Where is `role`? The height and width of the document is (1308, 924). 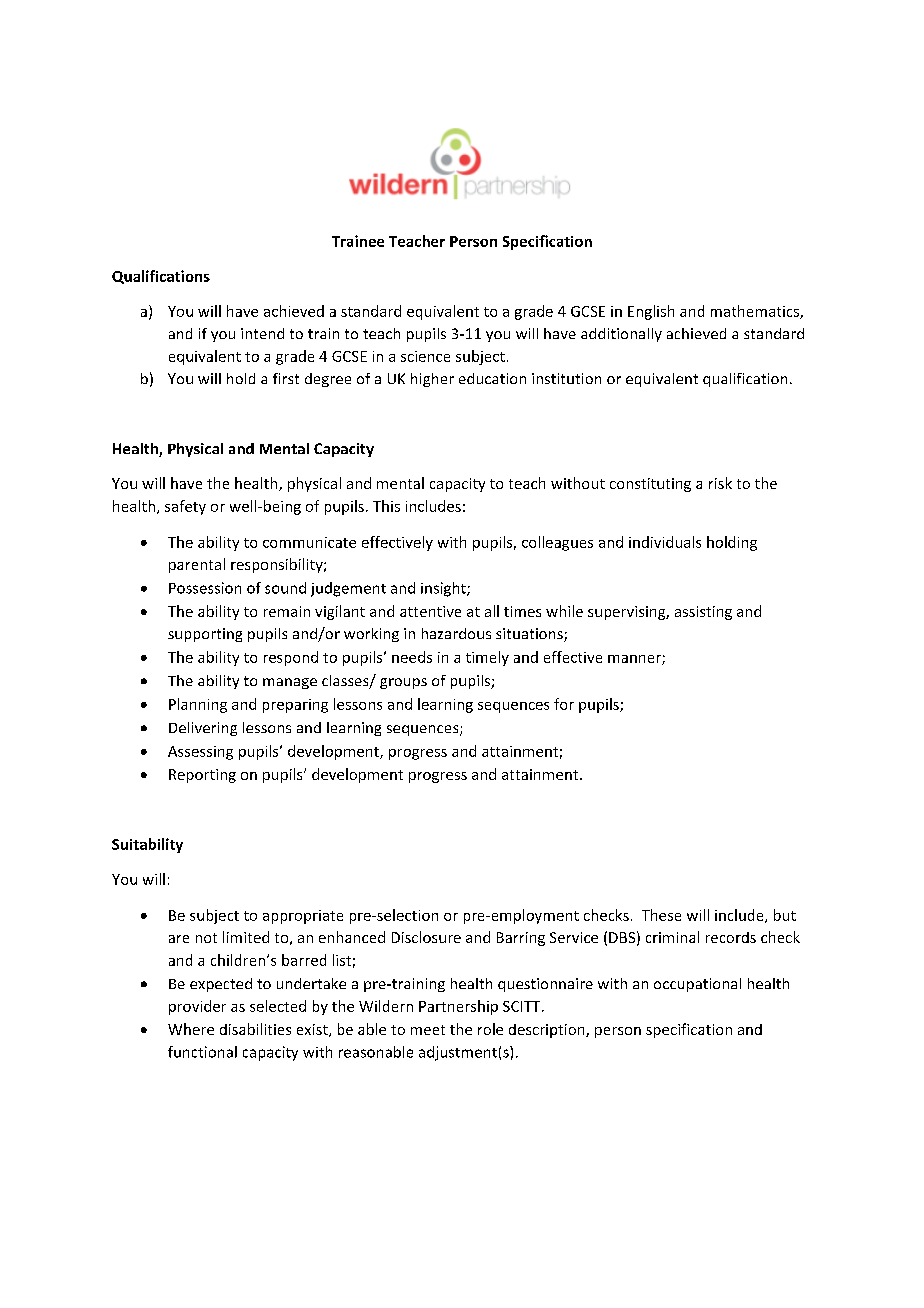 role is located at coordinates (490, 1029).
